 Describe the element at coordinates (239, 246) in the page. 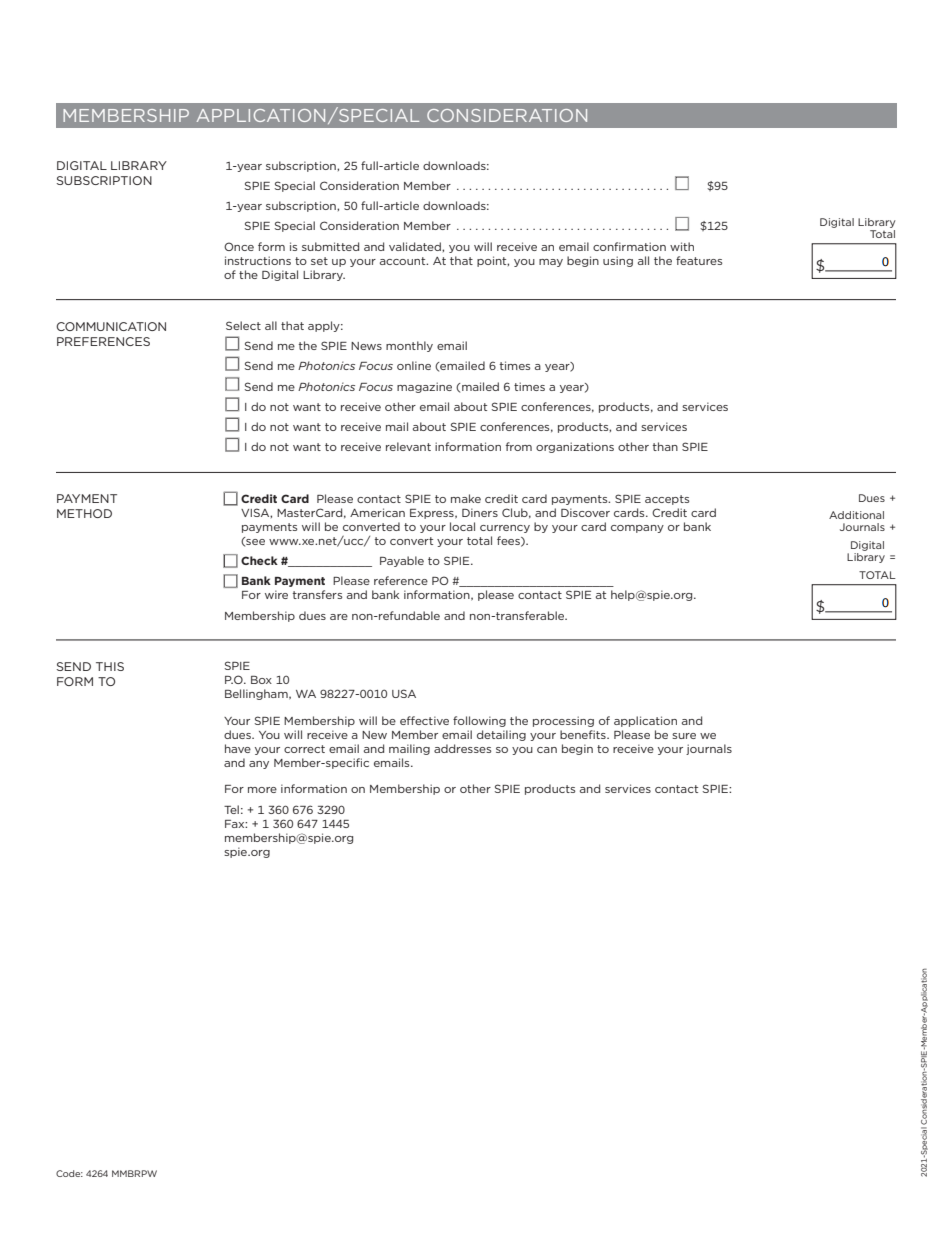

I see `Once` at that location.
